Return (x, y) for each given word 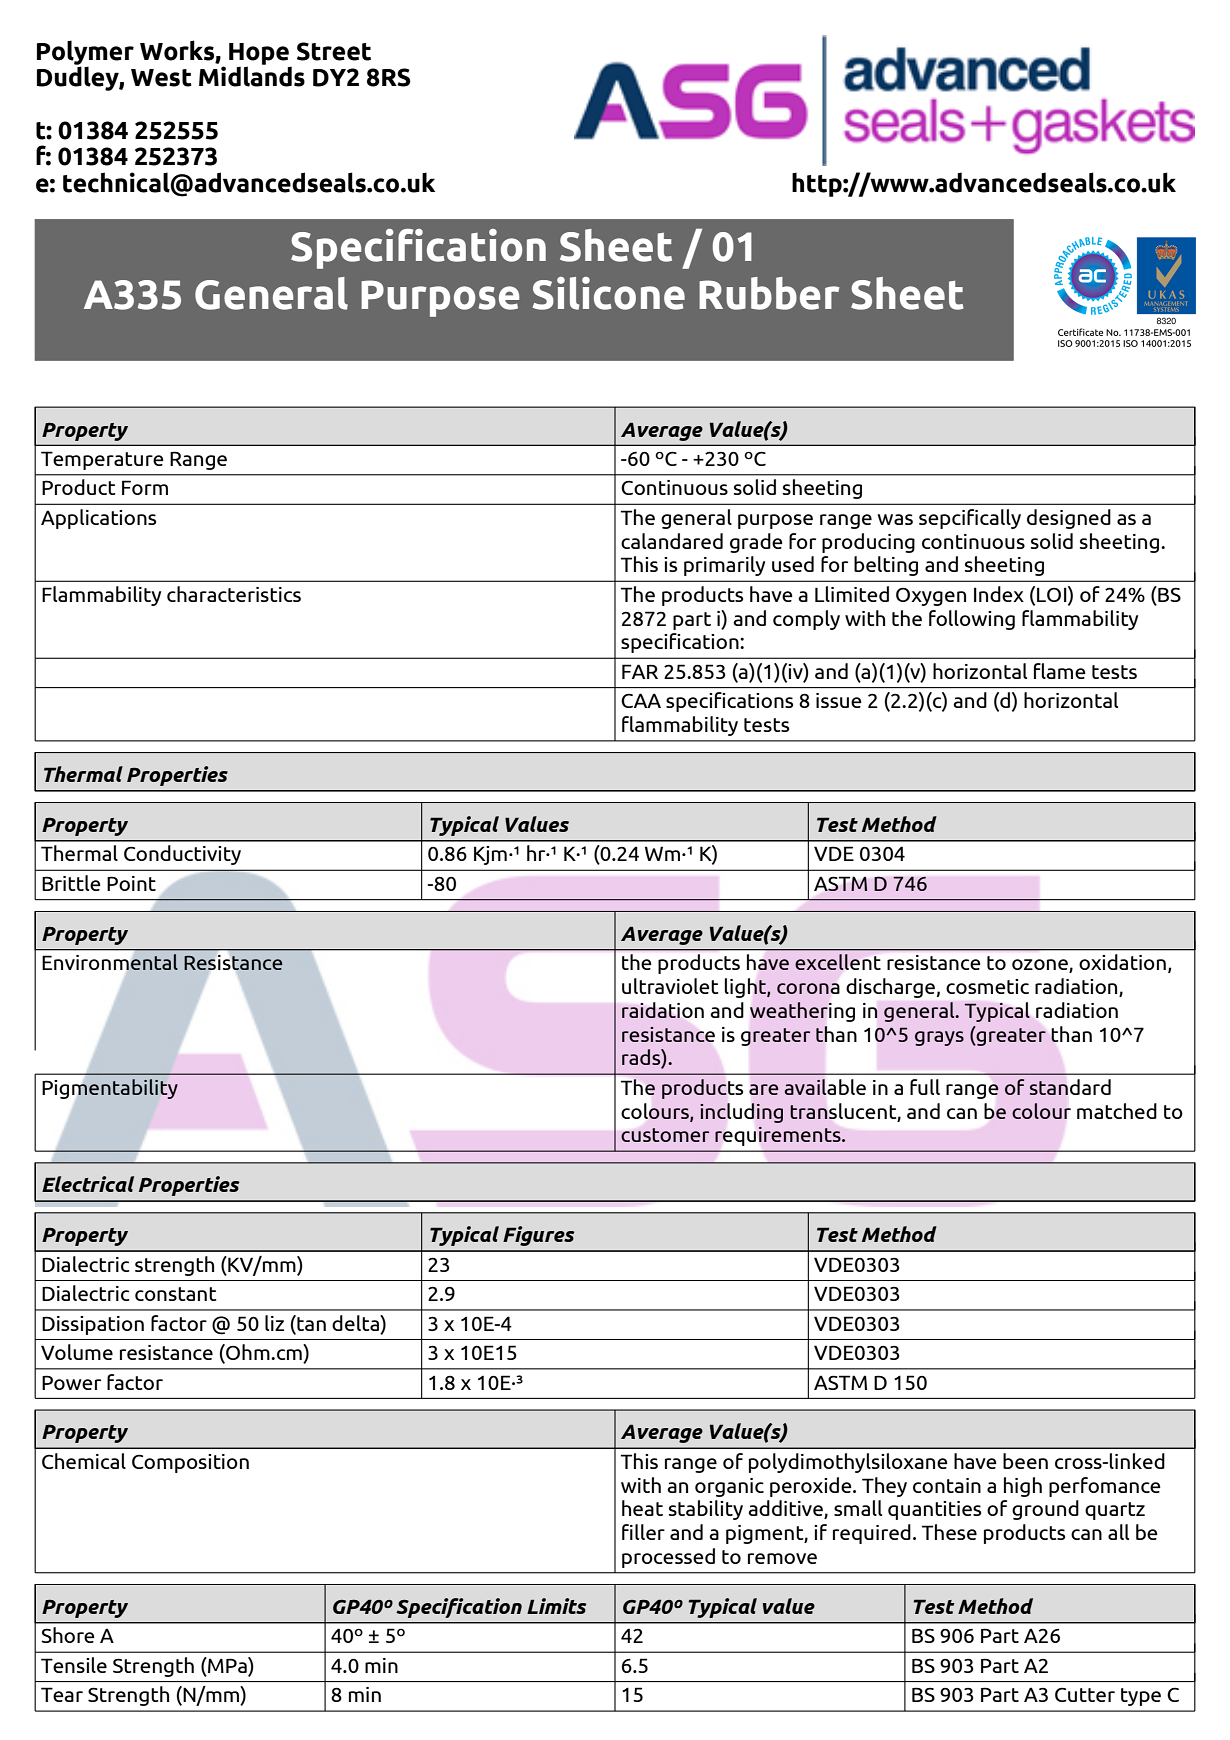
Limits (556, 1606)
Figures (538, 1236)
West (161, 78)
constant (175, 1294)
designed (1069, 519)
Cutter (1085, 1694)
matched (1117, 1111)
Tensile (74, 1665)
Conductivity (182, 855)
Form (145, 487)
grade (756, 543)
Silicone (609, 293)
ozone (1041, 966)
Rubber (769, 293)
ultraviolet (670, 986)
